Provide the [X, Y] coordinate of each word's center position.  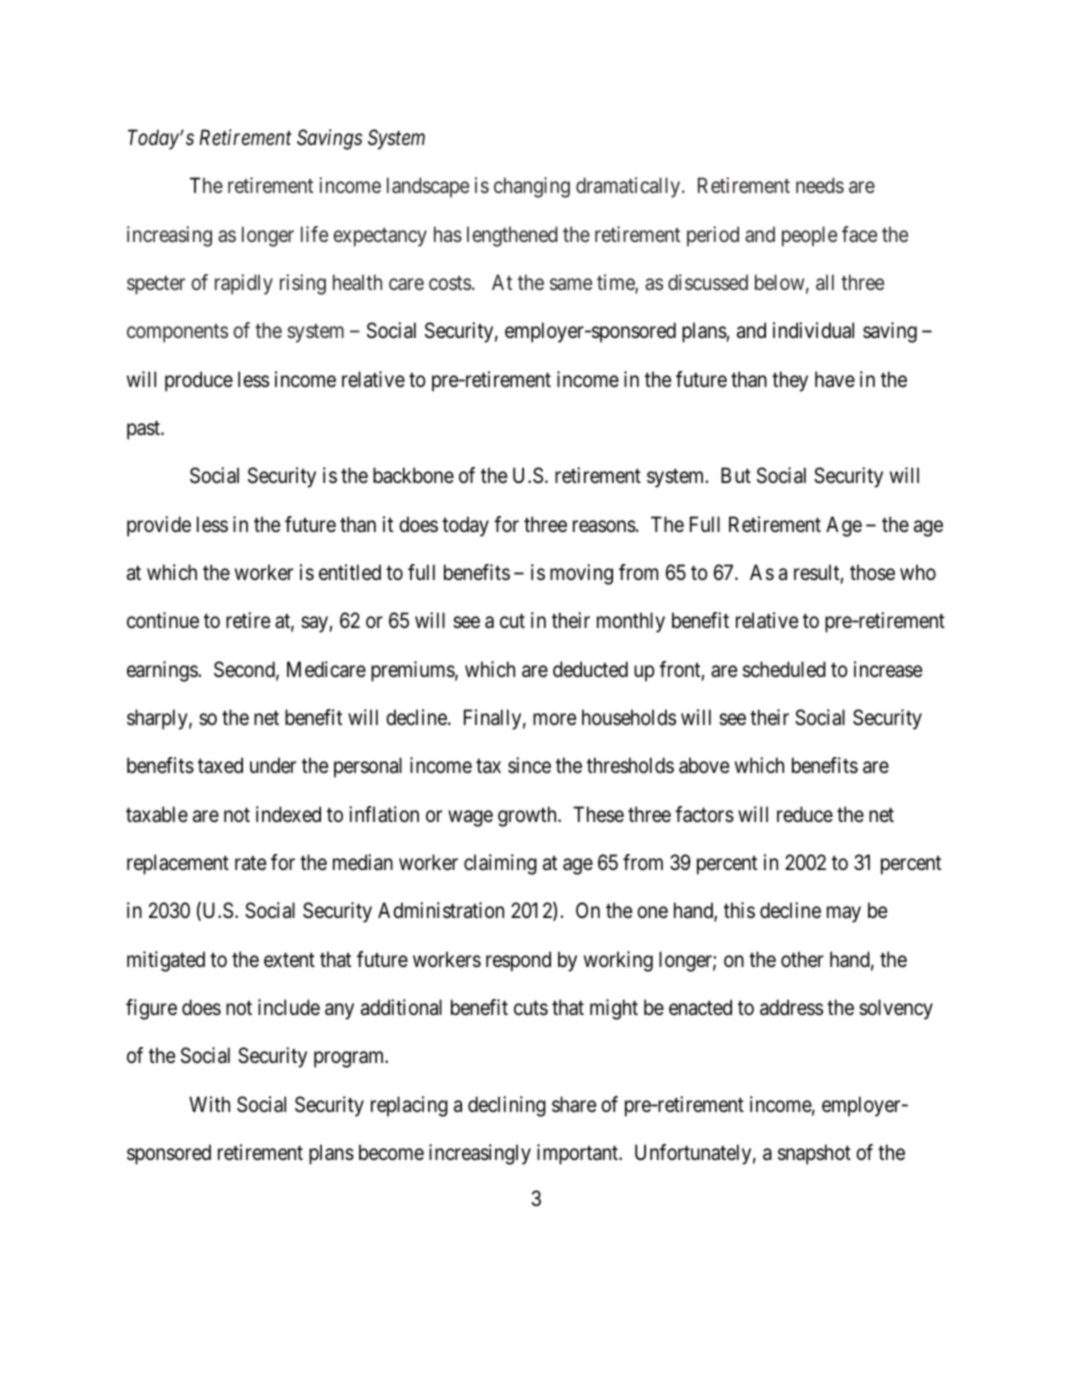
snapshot [814, 1154]
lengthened [512, 236]
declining [507, 1106]
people [809, 236]
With [209, 1104]
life [314, 234]
